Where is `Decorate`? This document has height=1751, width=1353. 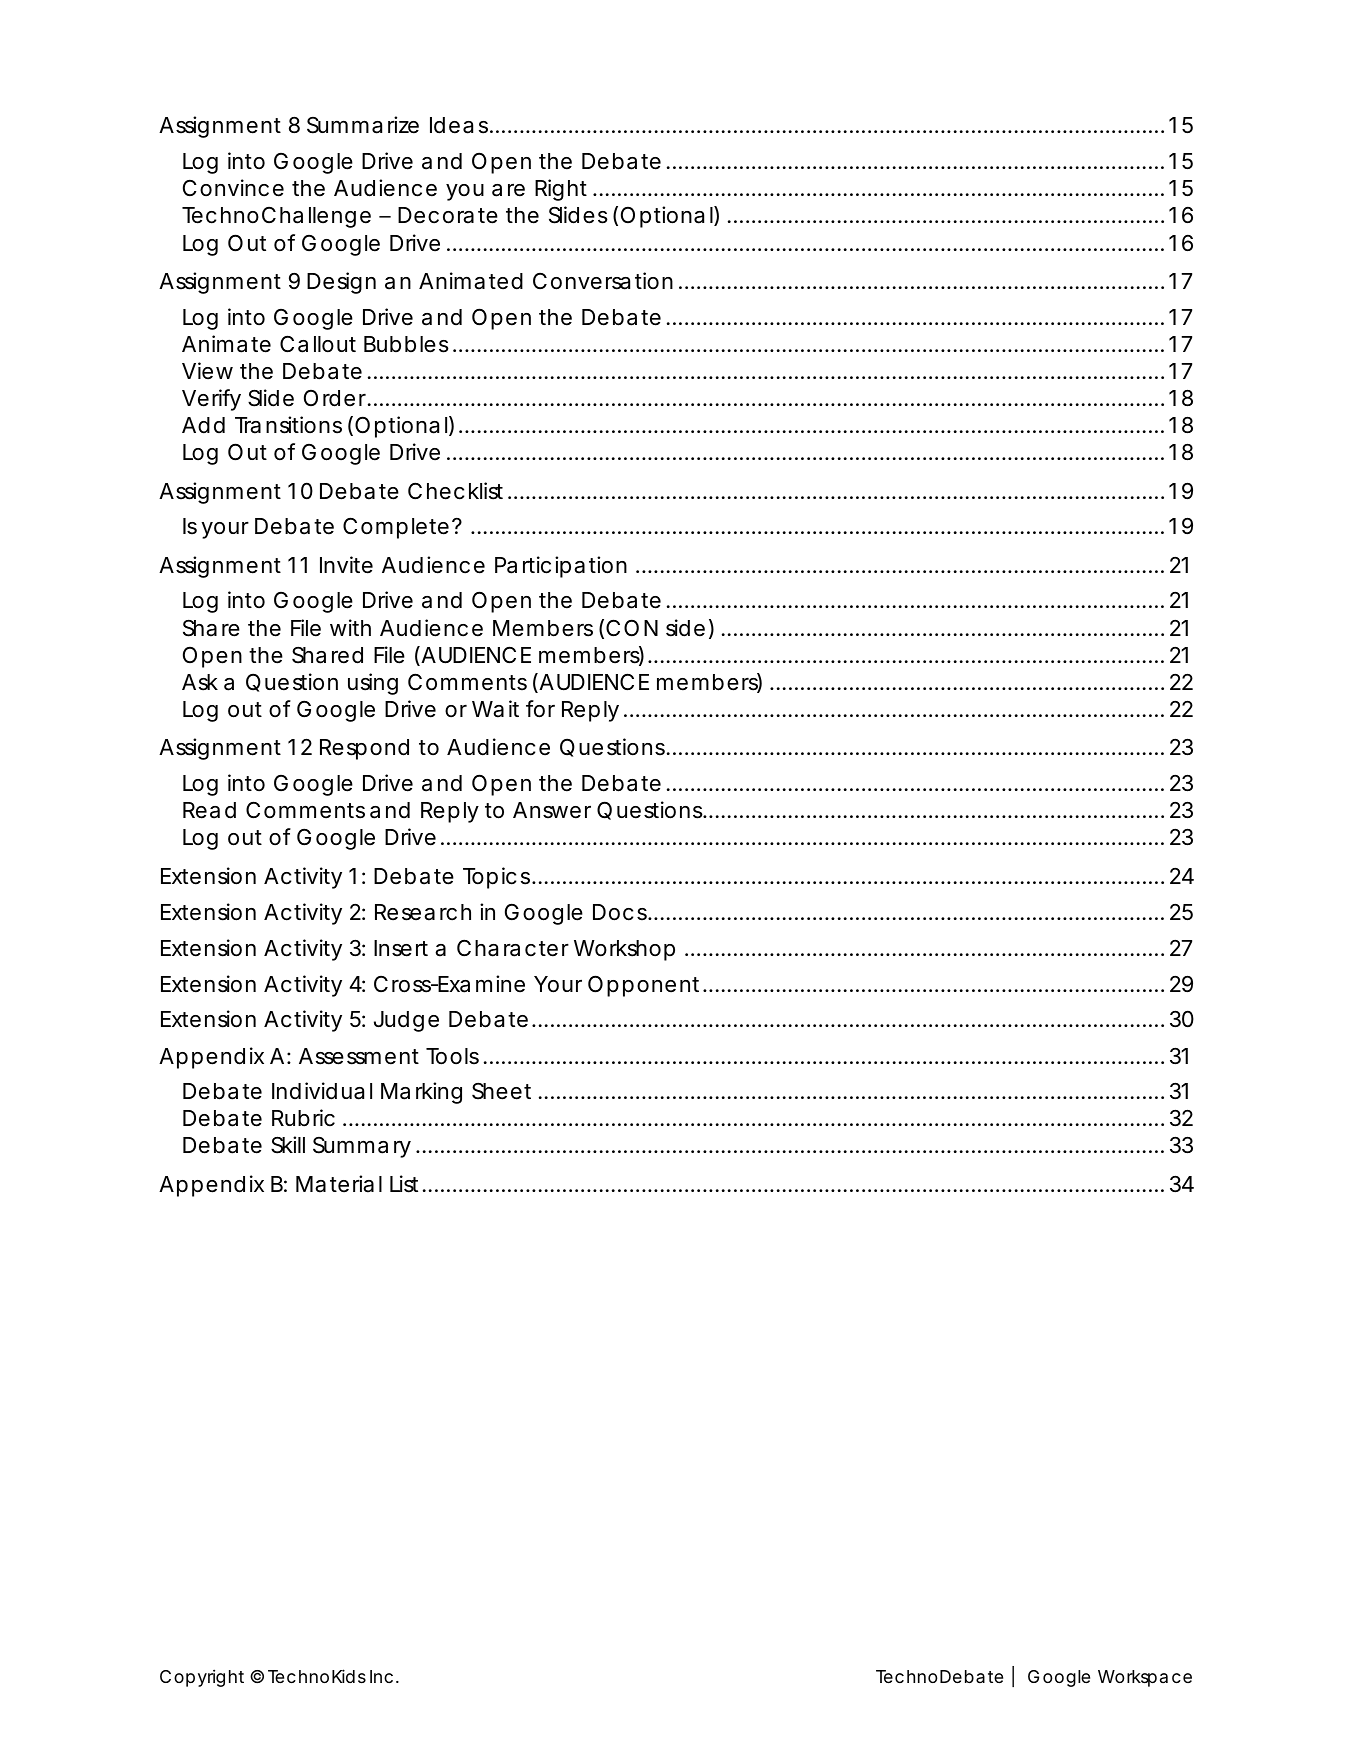 Decorate is located at coordinates (448, 215).
